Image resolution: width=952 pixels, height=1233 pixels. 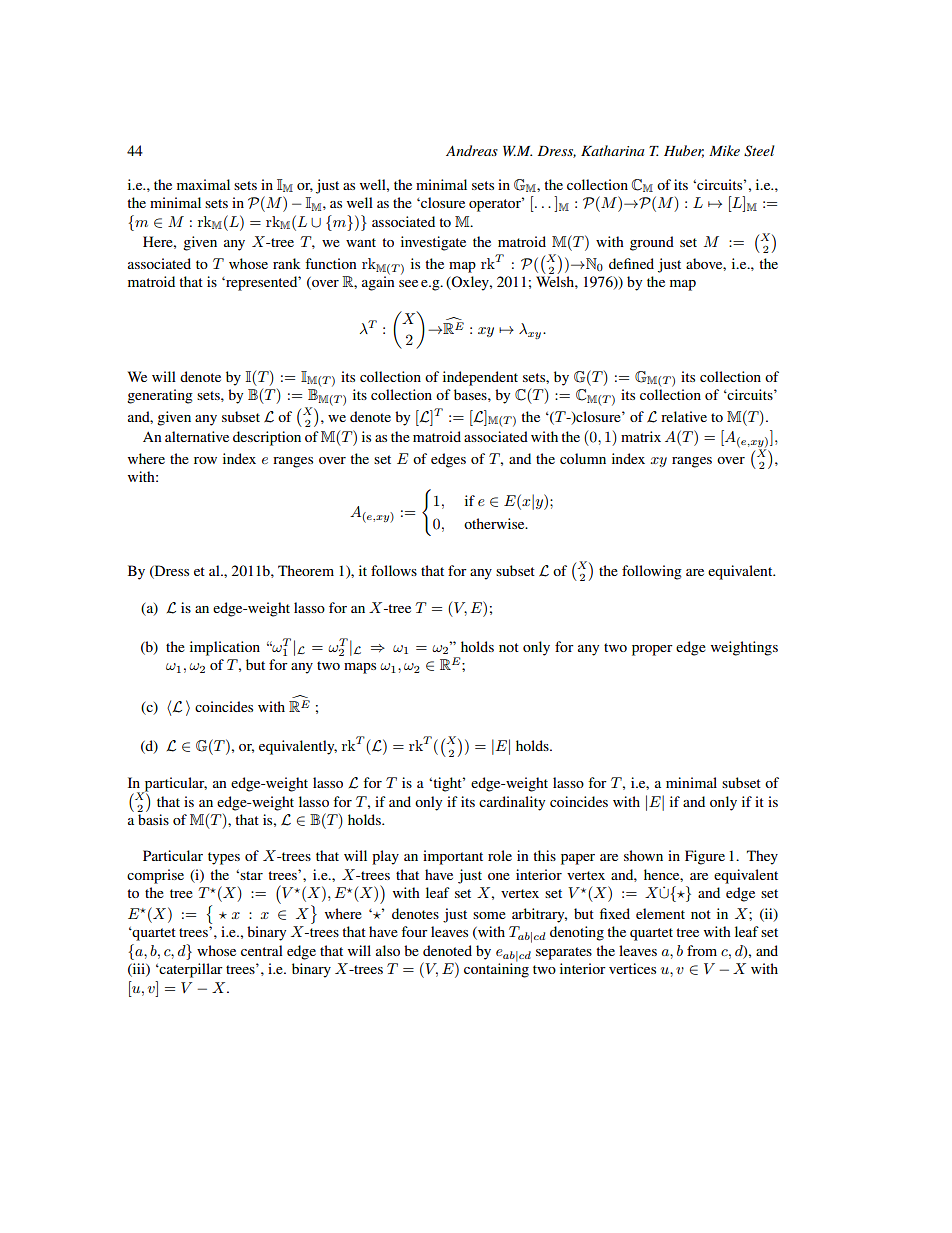 What do you see at coordinates (480, 378) in the screenshot?
I see `independent` at bounding box center [480, 378].
